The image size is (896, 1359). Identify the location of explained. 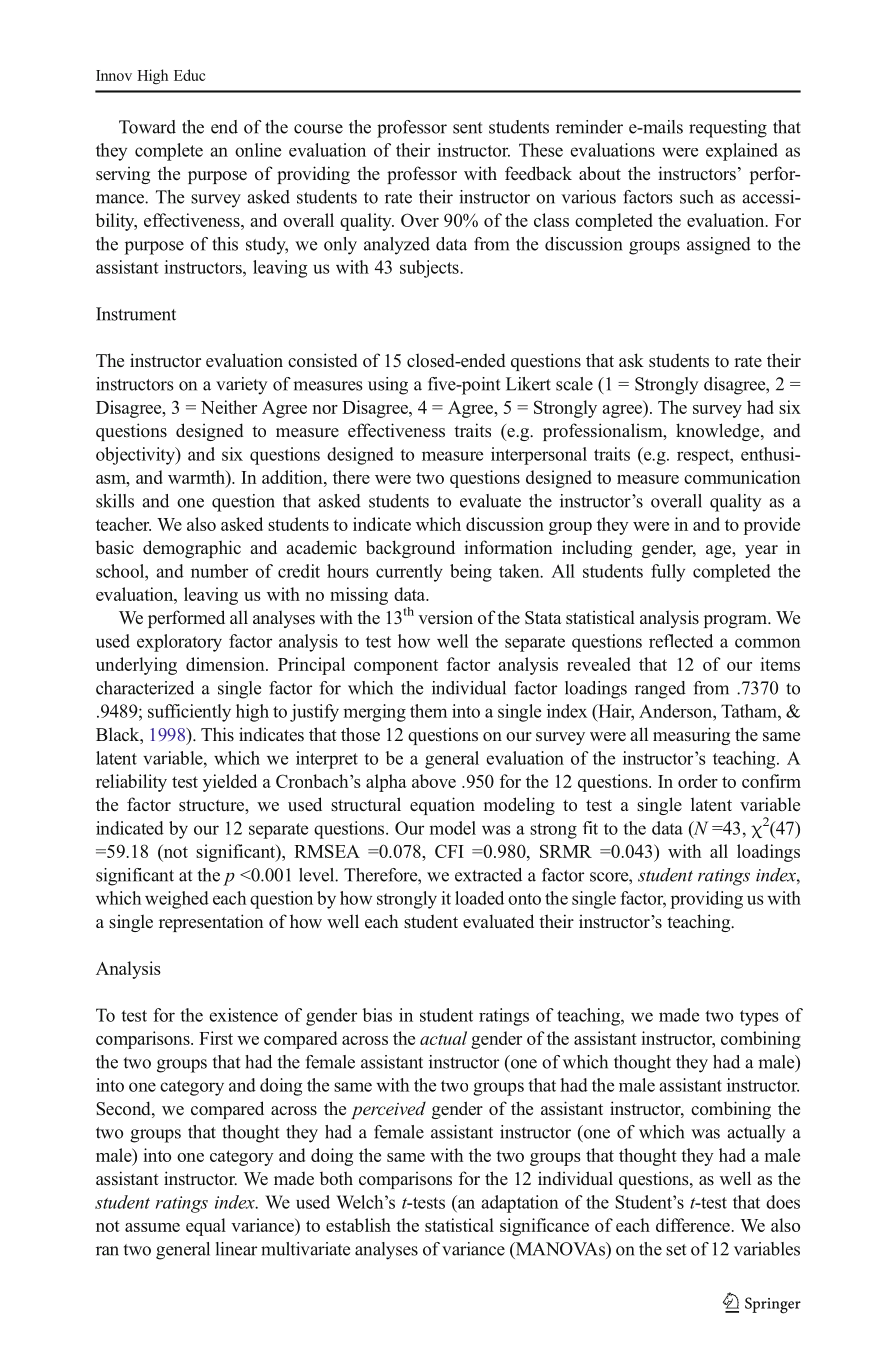
(742, 152).
